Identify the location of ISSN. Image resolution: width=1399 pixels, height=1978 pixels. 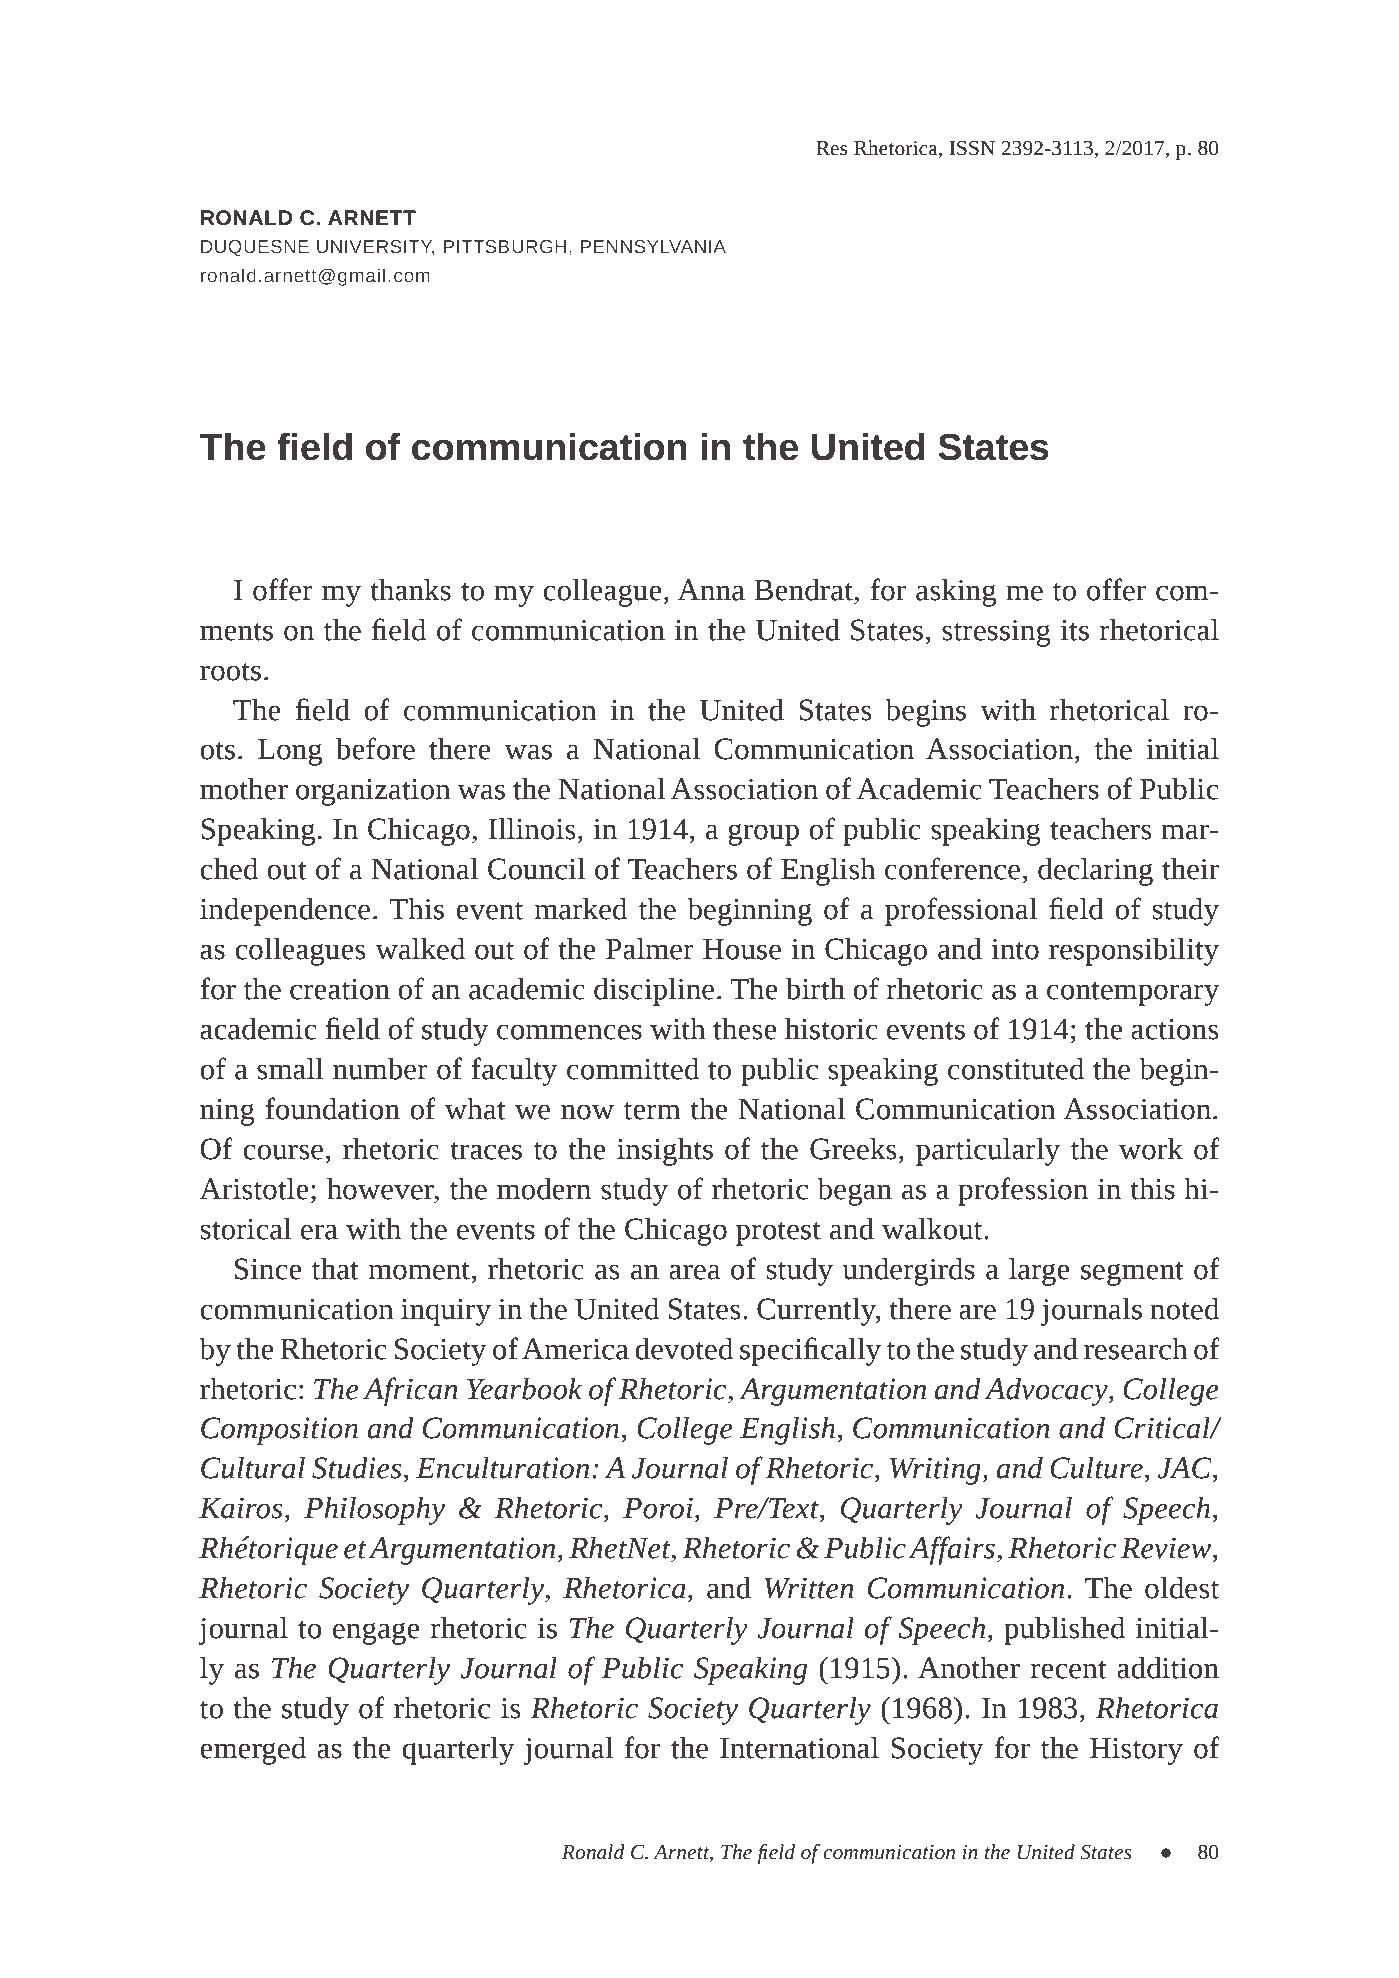
(972, 148).
